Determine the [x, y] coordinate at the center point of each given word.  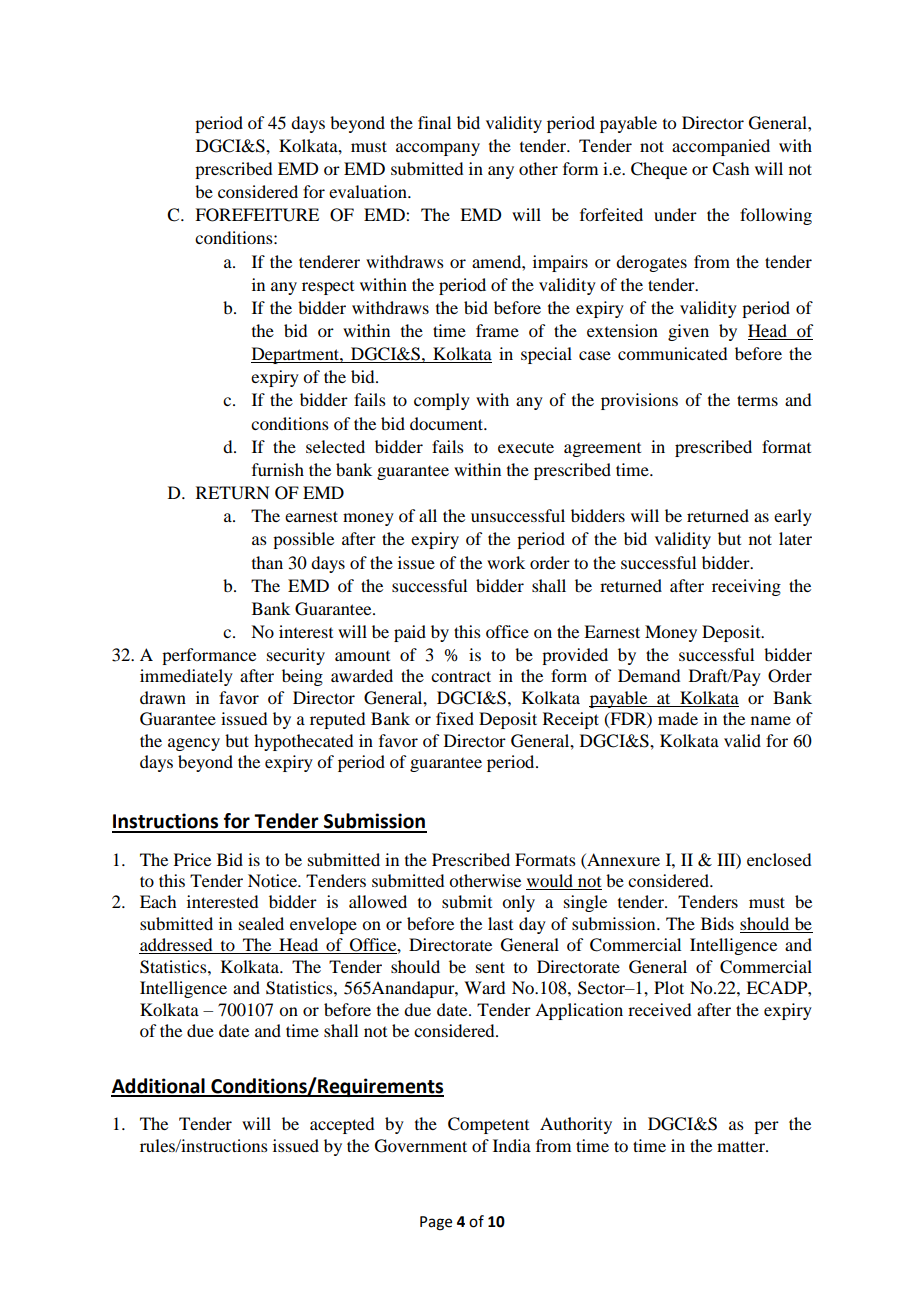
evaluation [369, 191]
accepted [342, 1125]
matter [742, 1146]
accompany [438, 149]
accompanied [721, 147]
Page [436, 1223]
